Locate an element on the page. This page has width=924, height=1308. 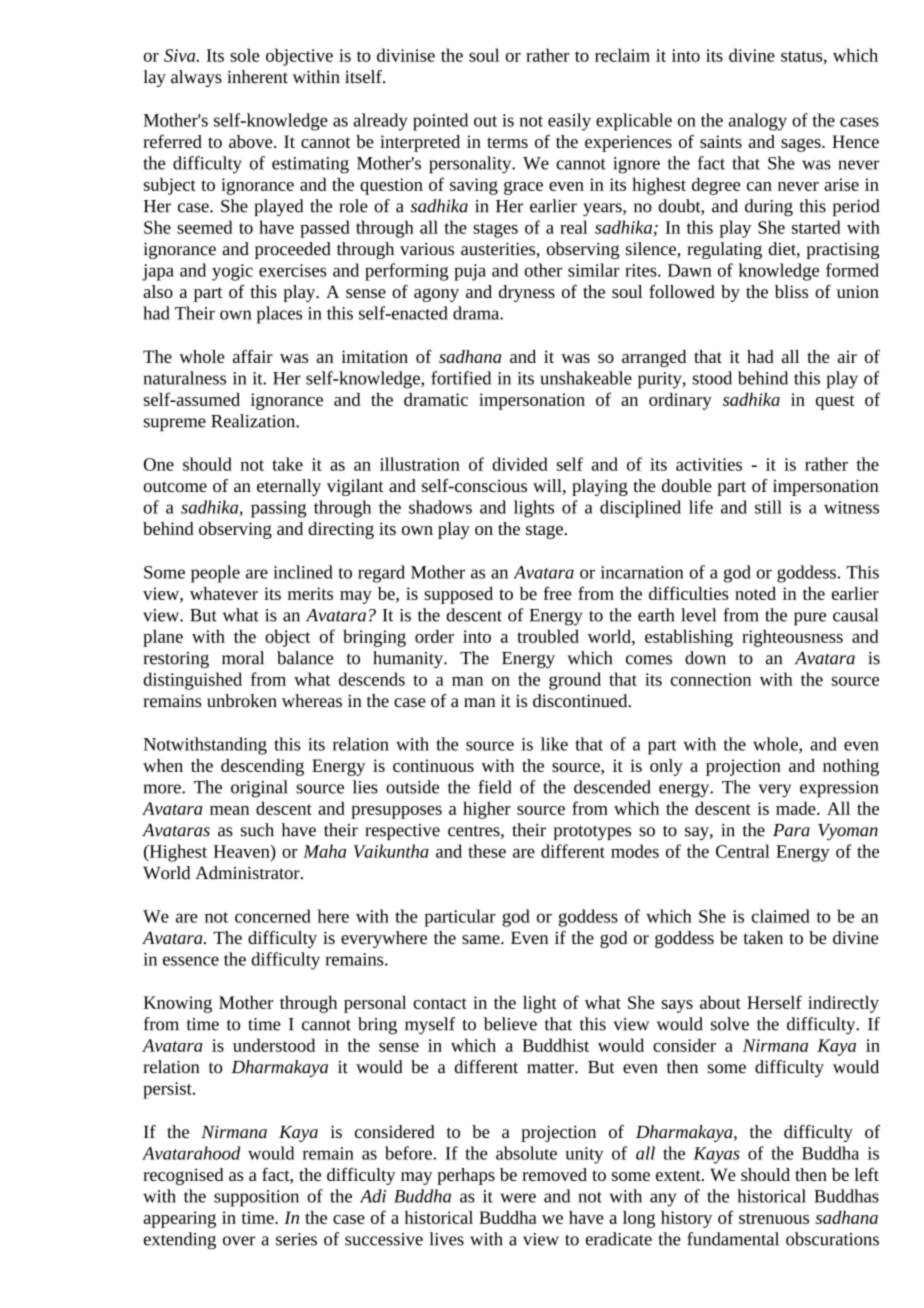
these is located at coordinates (487, 851).
